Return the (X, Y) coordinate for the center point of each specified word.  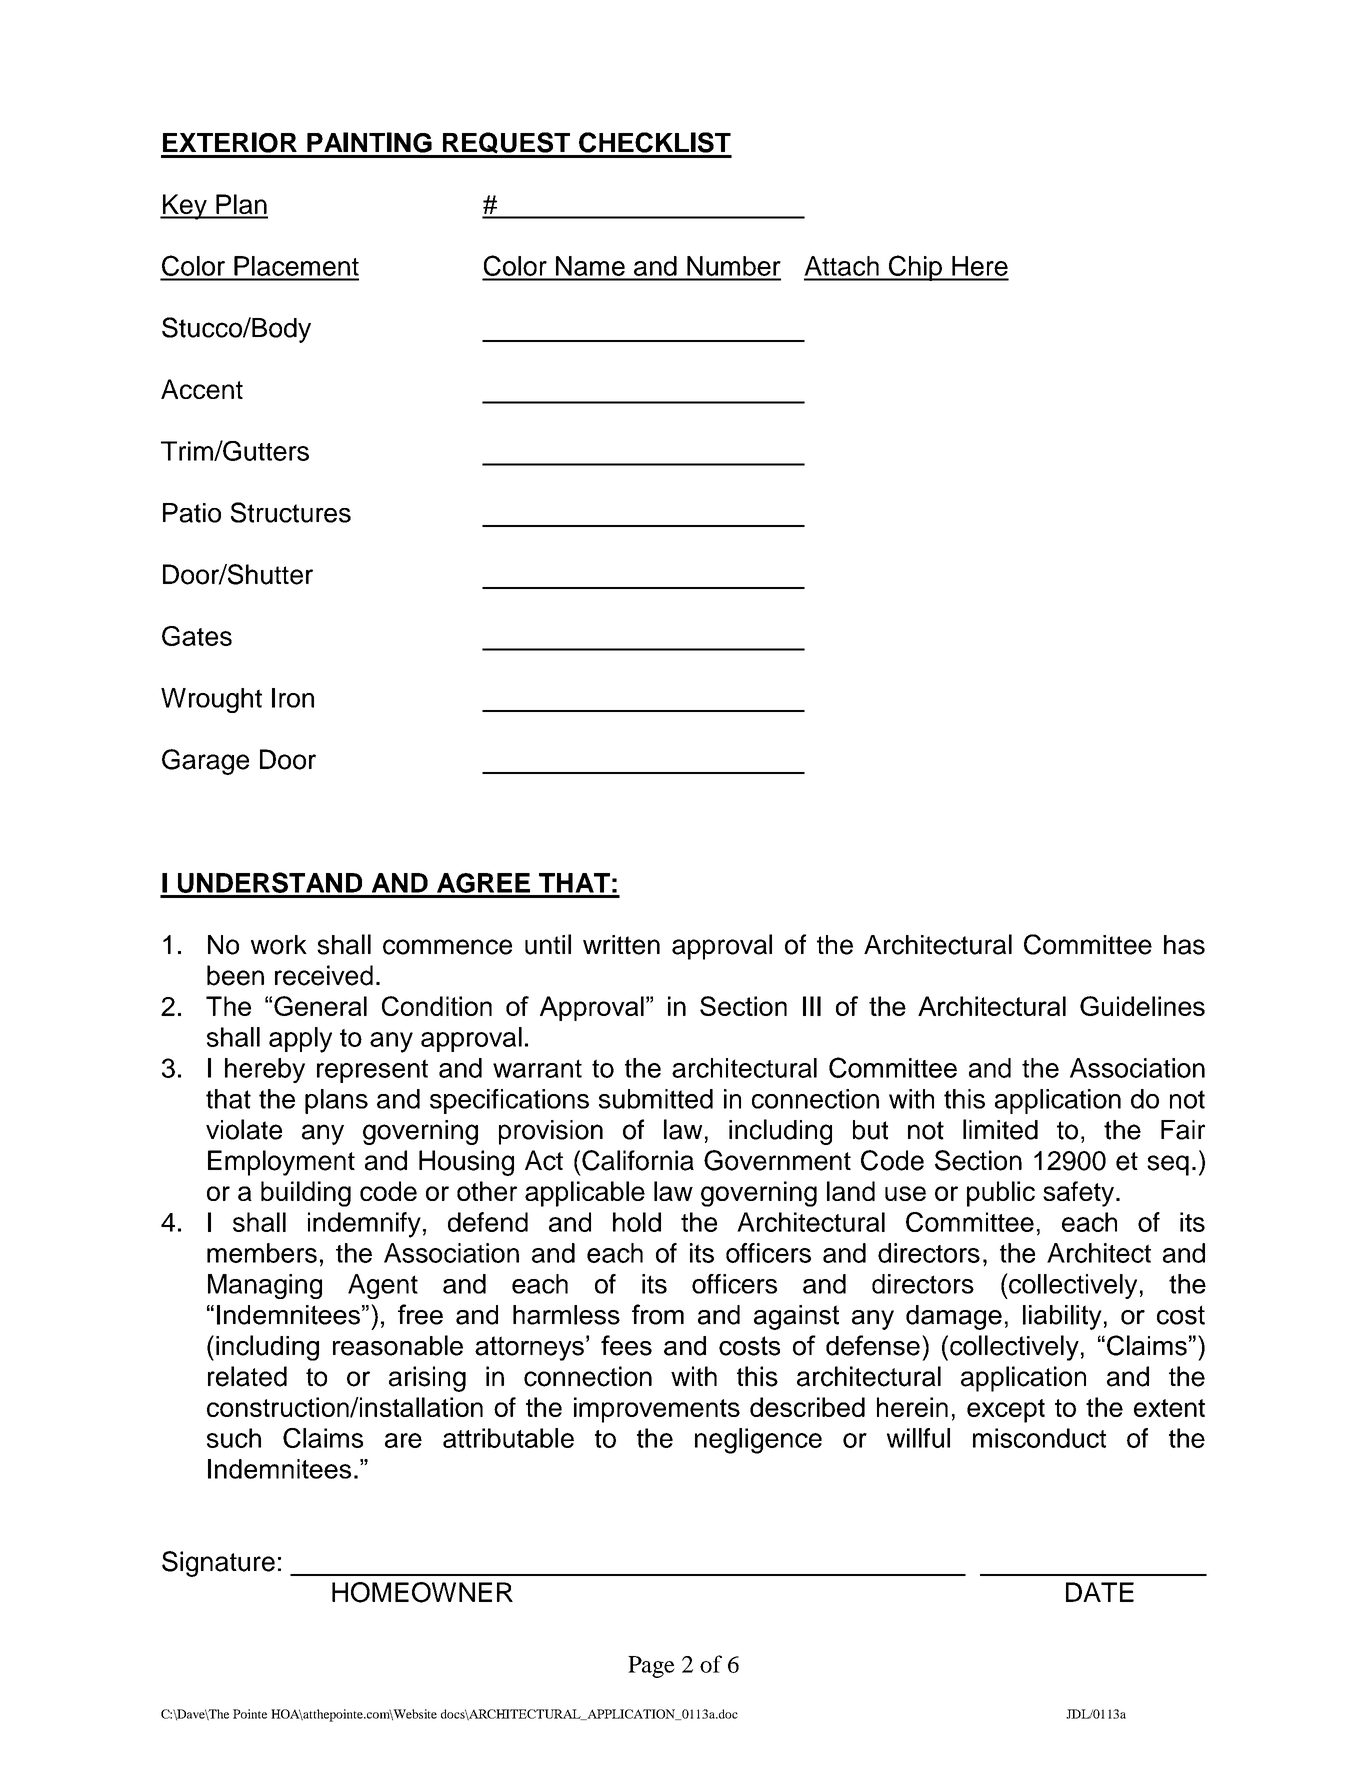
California (638, 1160)
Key (184, 207)
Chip (915, 268)
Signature (218, 1564)
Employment (281, 1163)
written (621, 945)
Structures (291, 512)
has (1184, 945)
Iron (293, 698)
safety (1080, 1194)
